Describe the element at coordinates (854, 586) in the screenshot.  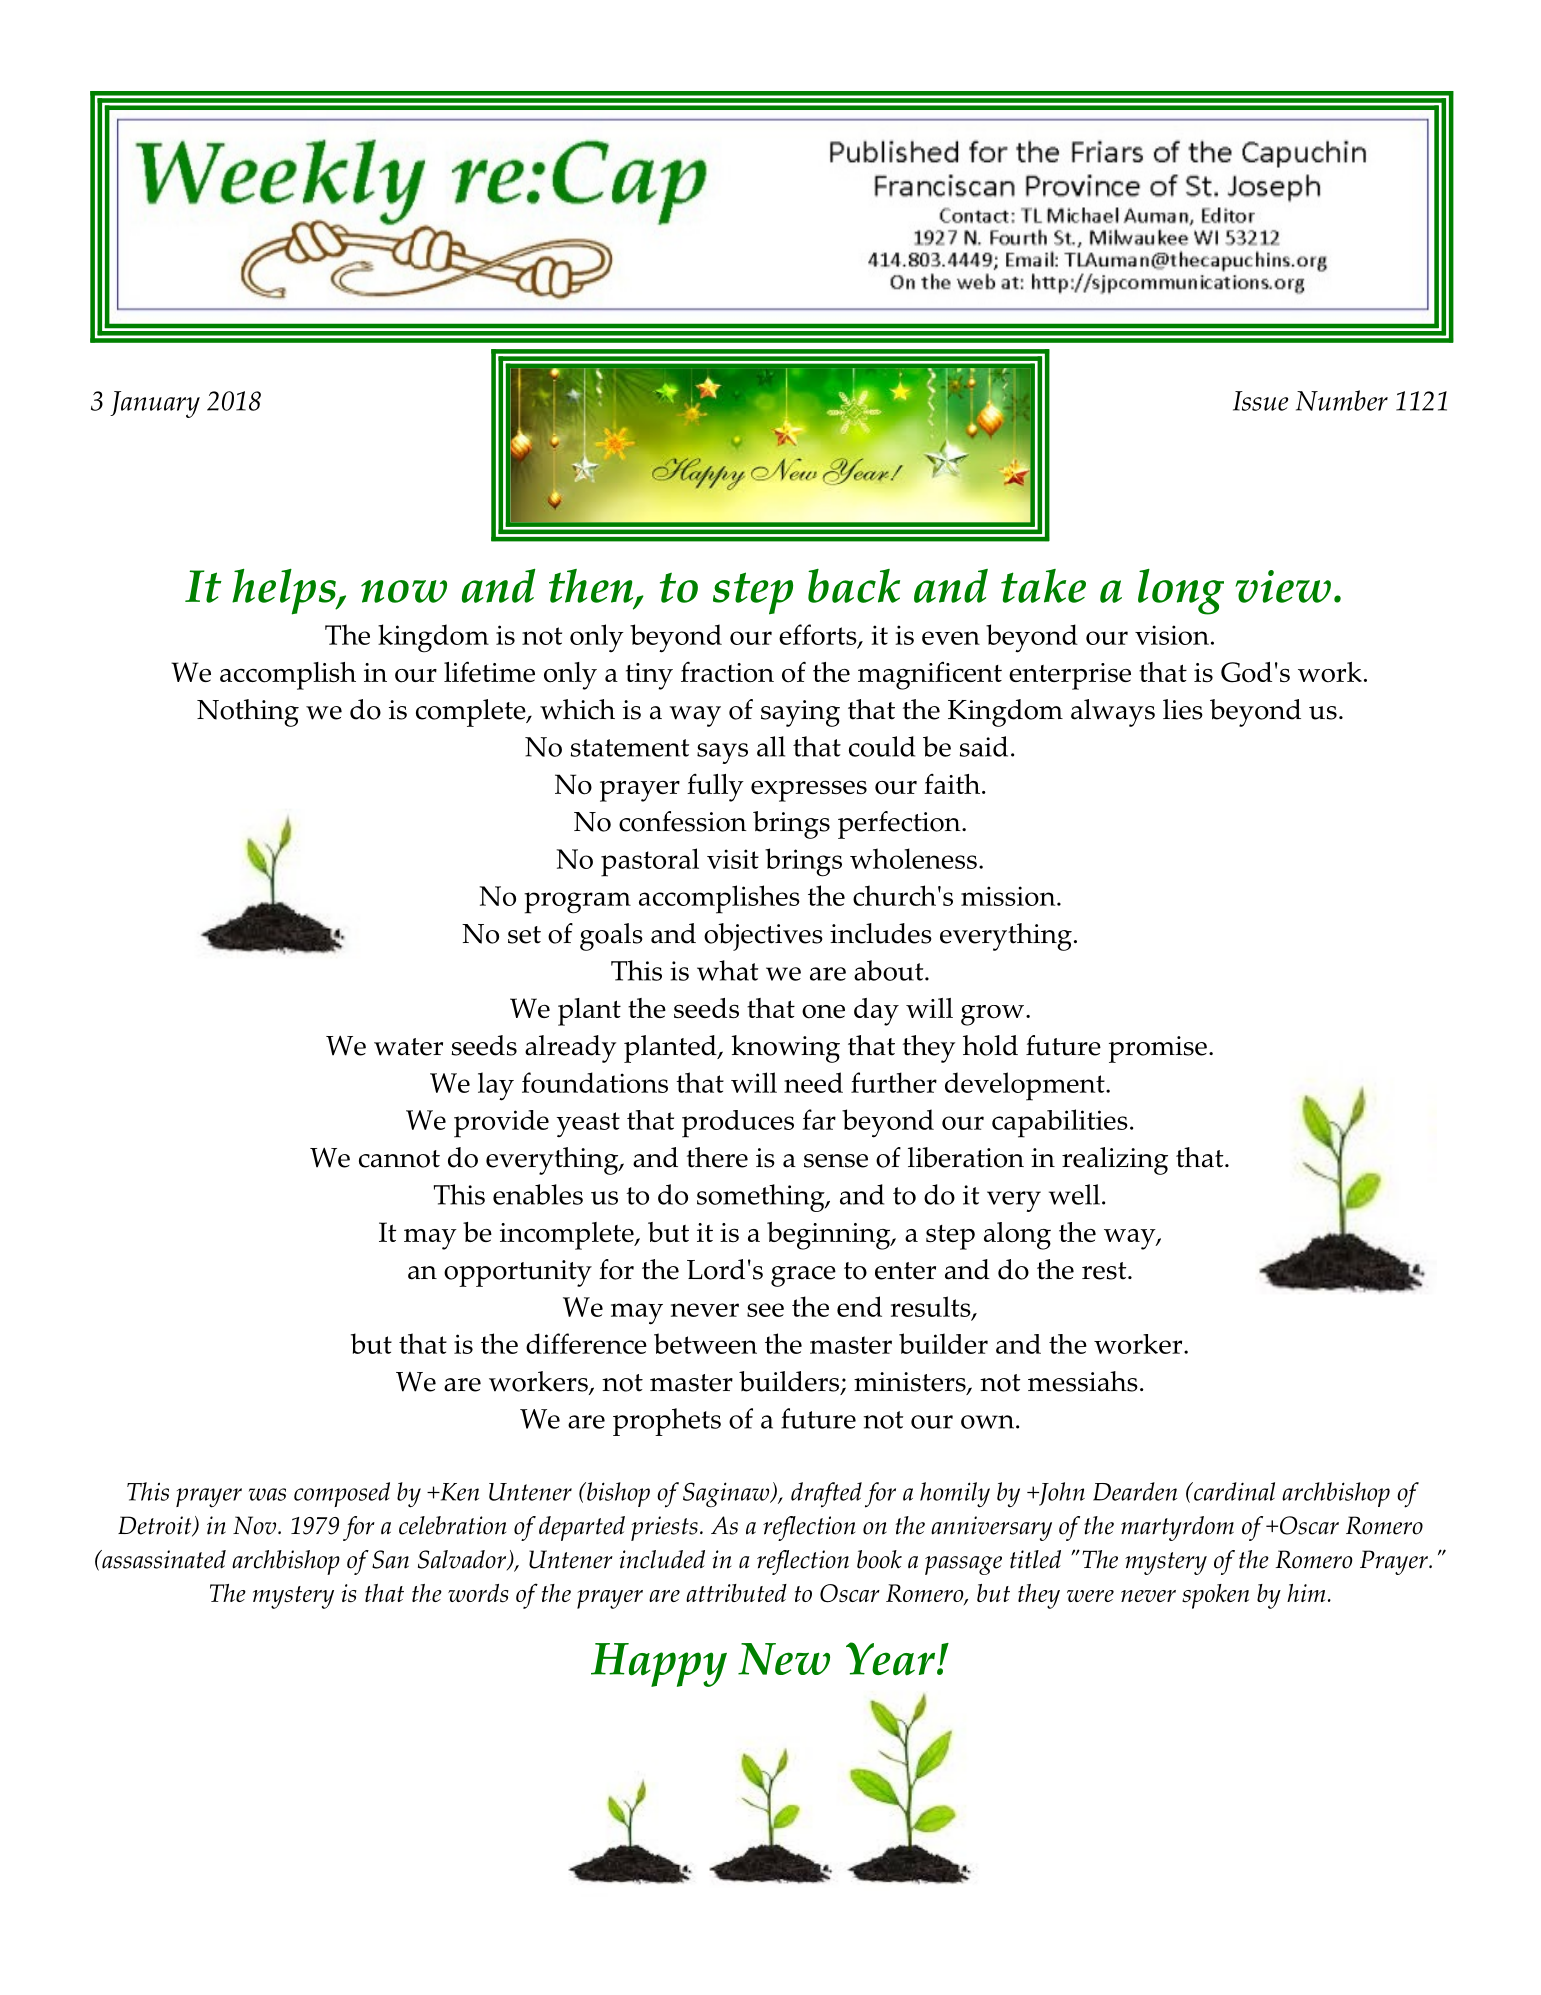
I see `back` at that location.
